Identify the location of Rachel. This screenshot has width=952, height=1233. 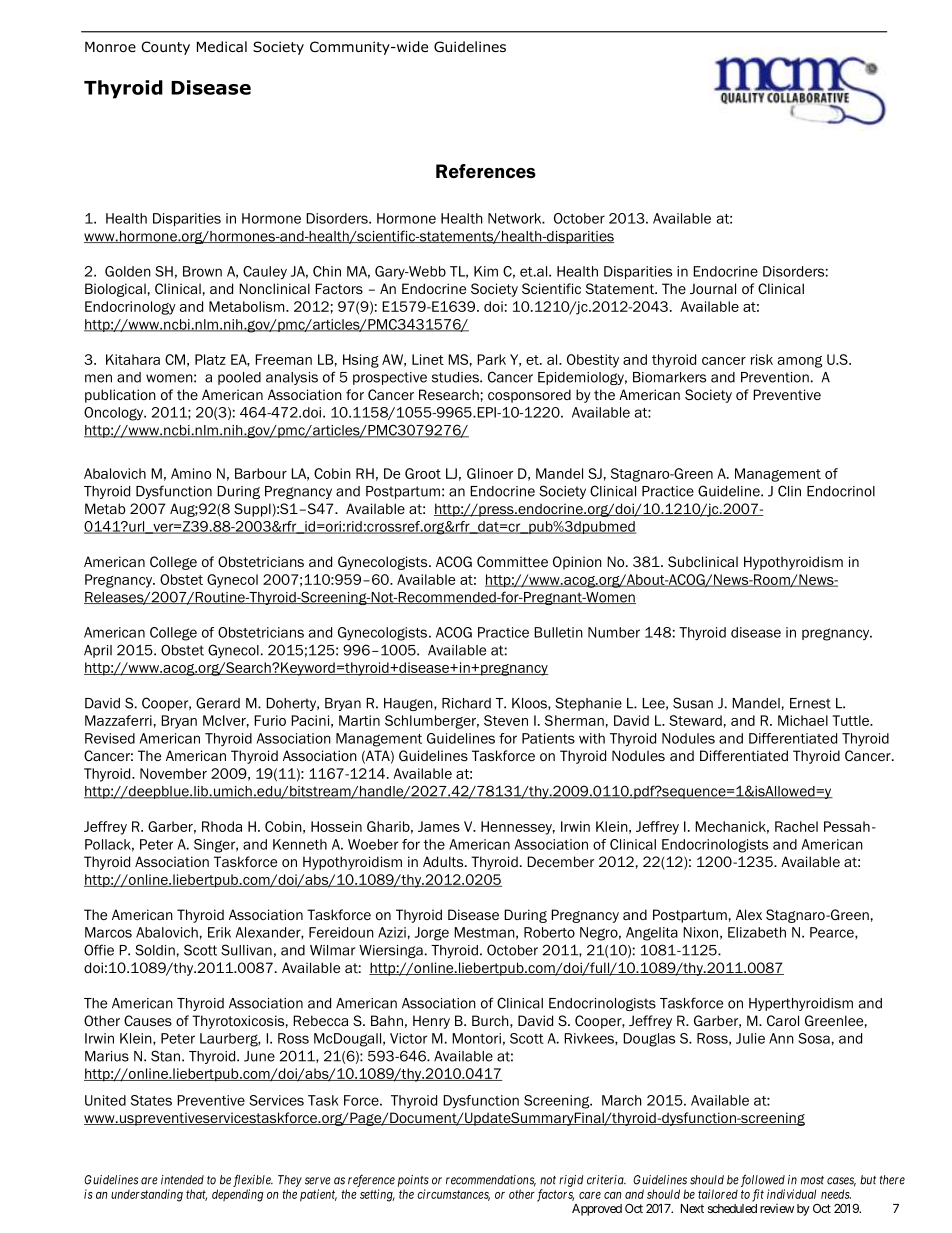
(796, 826).
